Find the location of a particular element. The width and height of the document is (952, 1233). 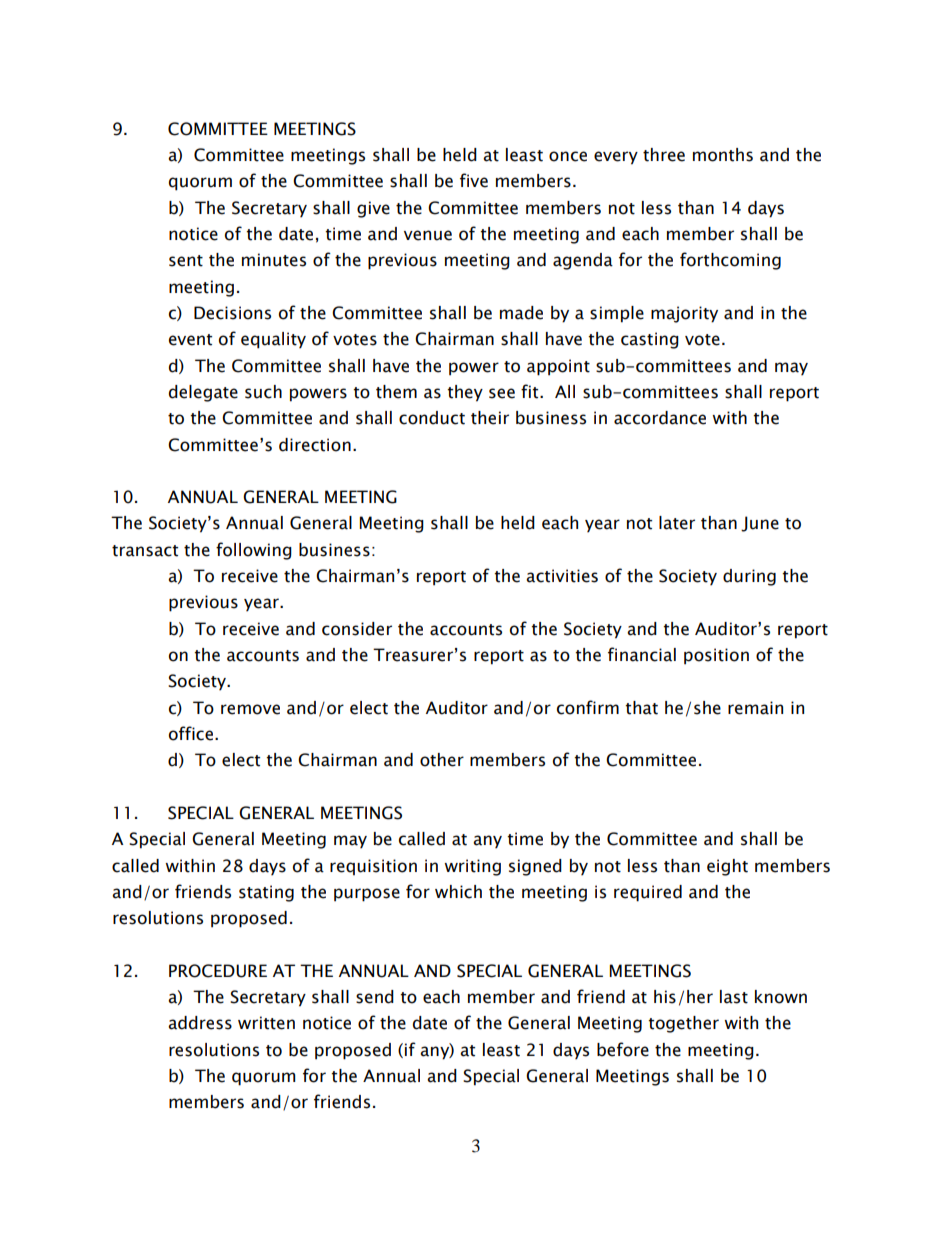

following is located at coordinates (254, 551).
